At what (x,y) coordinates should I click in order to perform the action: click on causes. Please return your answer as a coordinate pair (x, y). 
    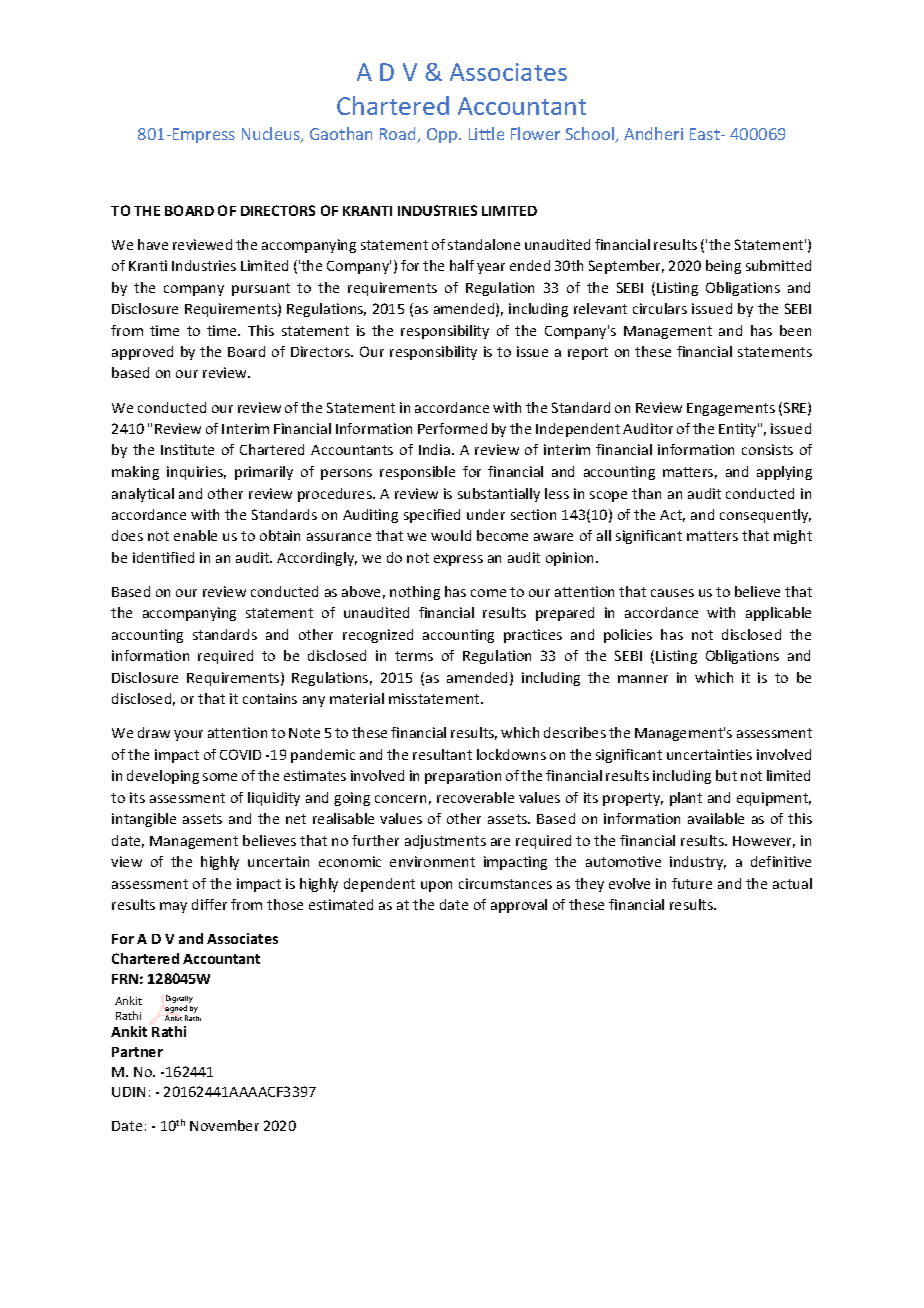
    Looking at the image, I should click on (672, 593).
